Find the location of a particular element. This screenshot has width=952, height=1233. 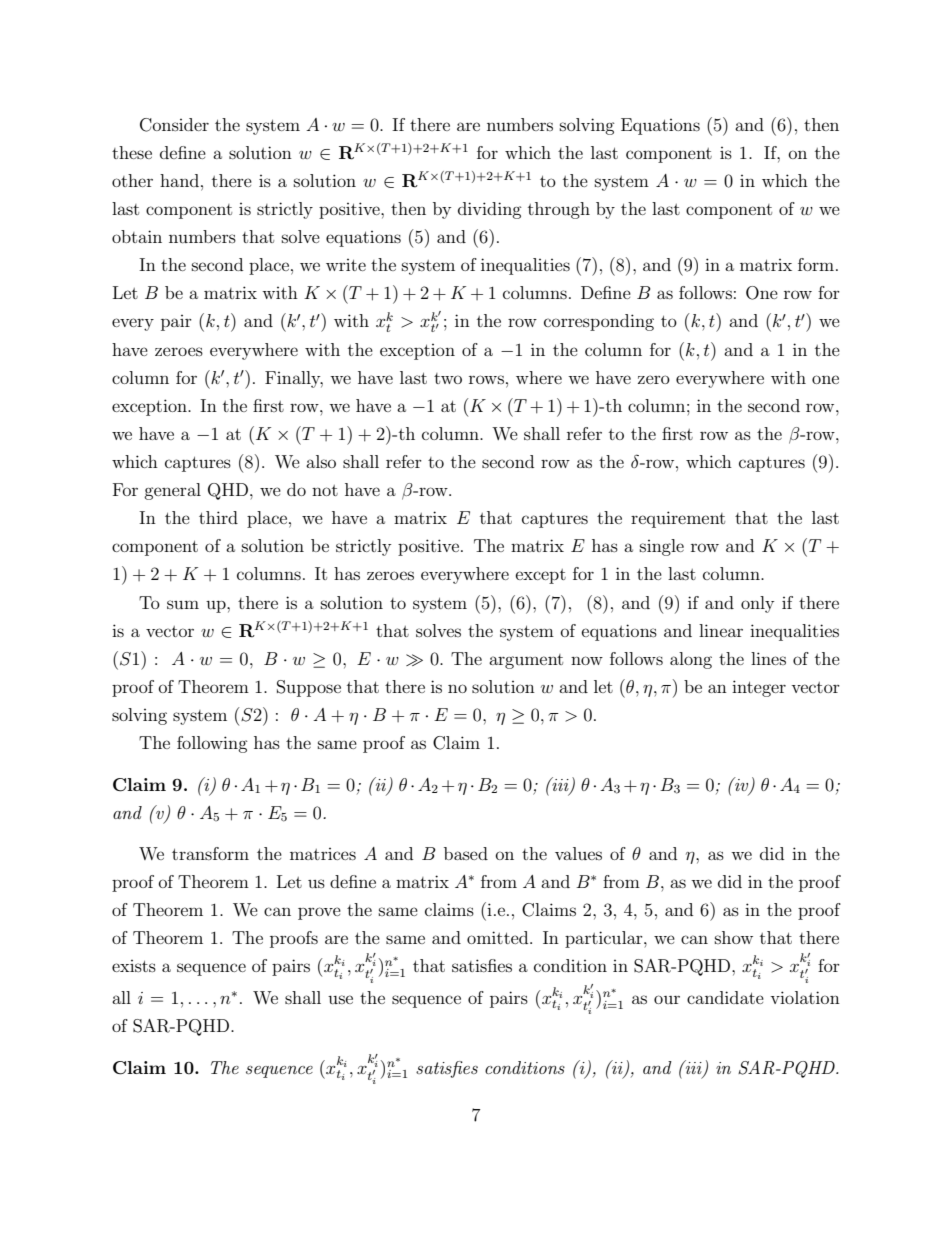

through is located at coordinates (559, 210).
